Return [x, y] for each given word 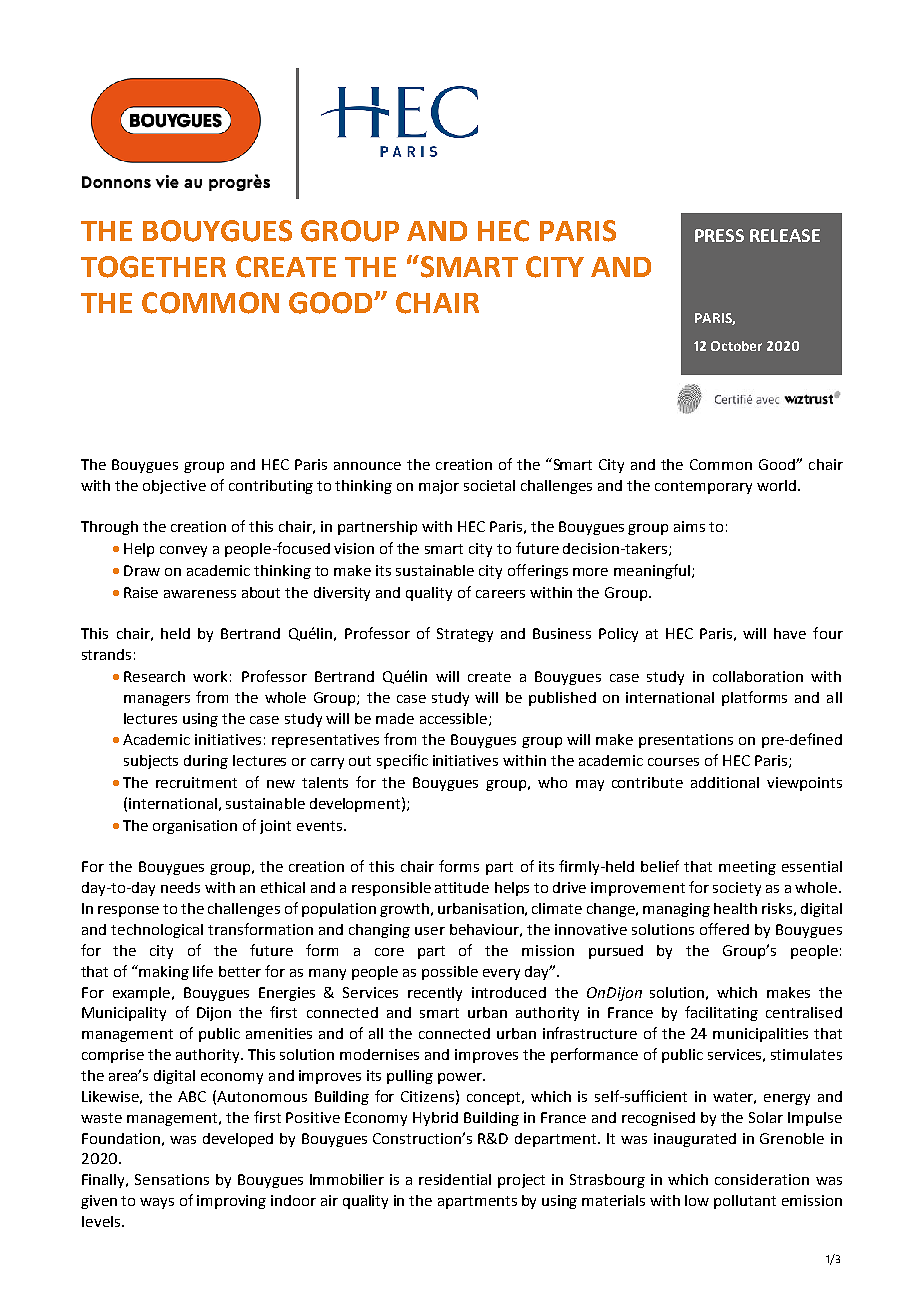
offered [724, 929]
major [439, 487]
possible [450, 973]
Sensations [172, 1179]
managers [157, 700]
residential [455, 1179]
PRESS [719, 235]
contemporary [703, 487]
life [203, 971]
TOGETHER [153, 267]
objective [174, 487]
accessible [455, 719]
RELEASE [785, 235]
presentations [686, 741]
